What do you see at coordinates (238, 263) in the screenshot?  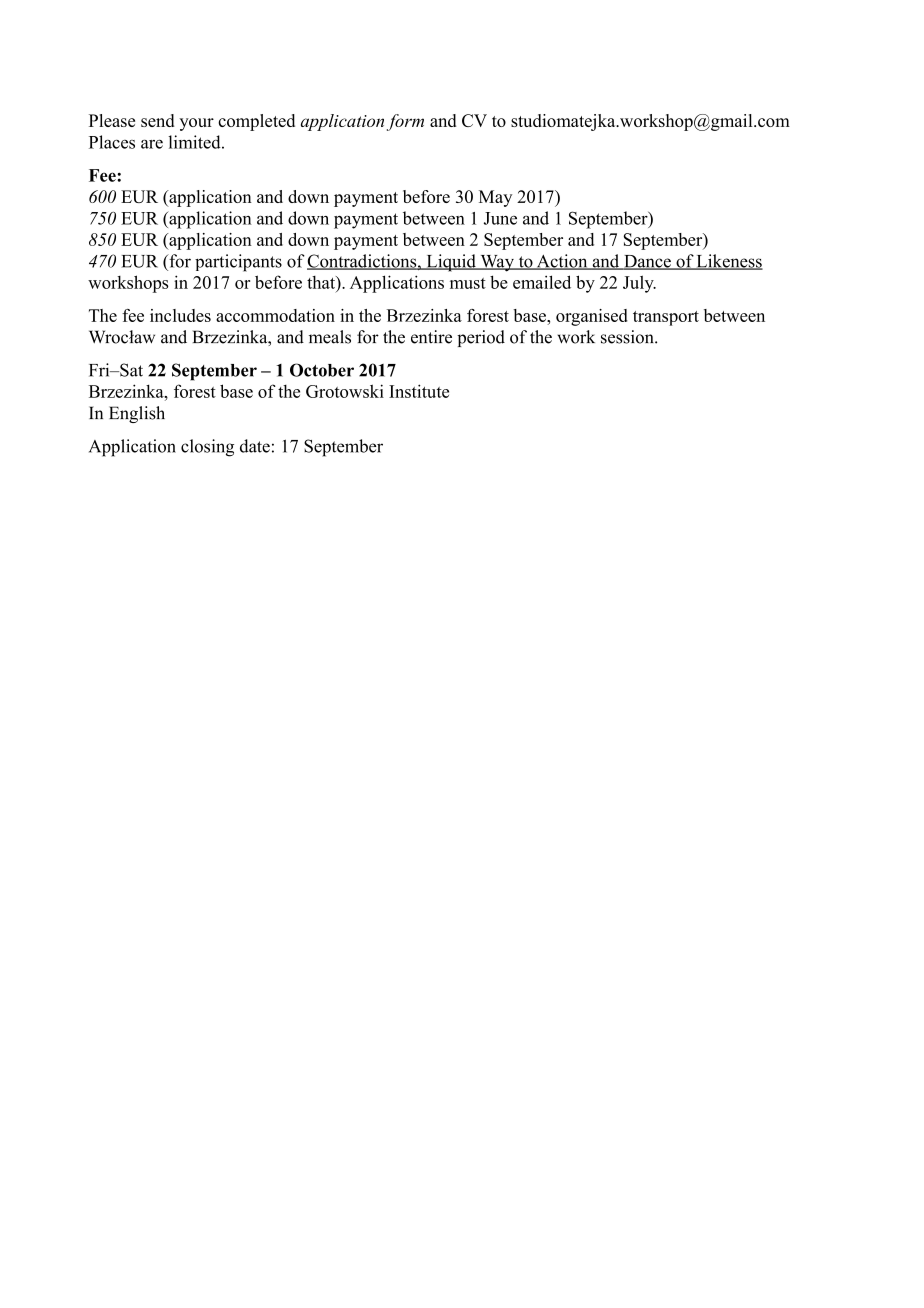 I see `participants` at bounding box center [238, 263].
